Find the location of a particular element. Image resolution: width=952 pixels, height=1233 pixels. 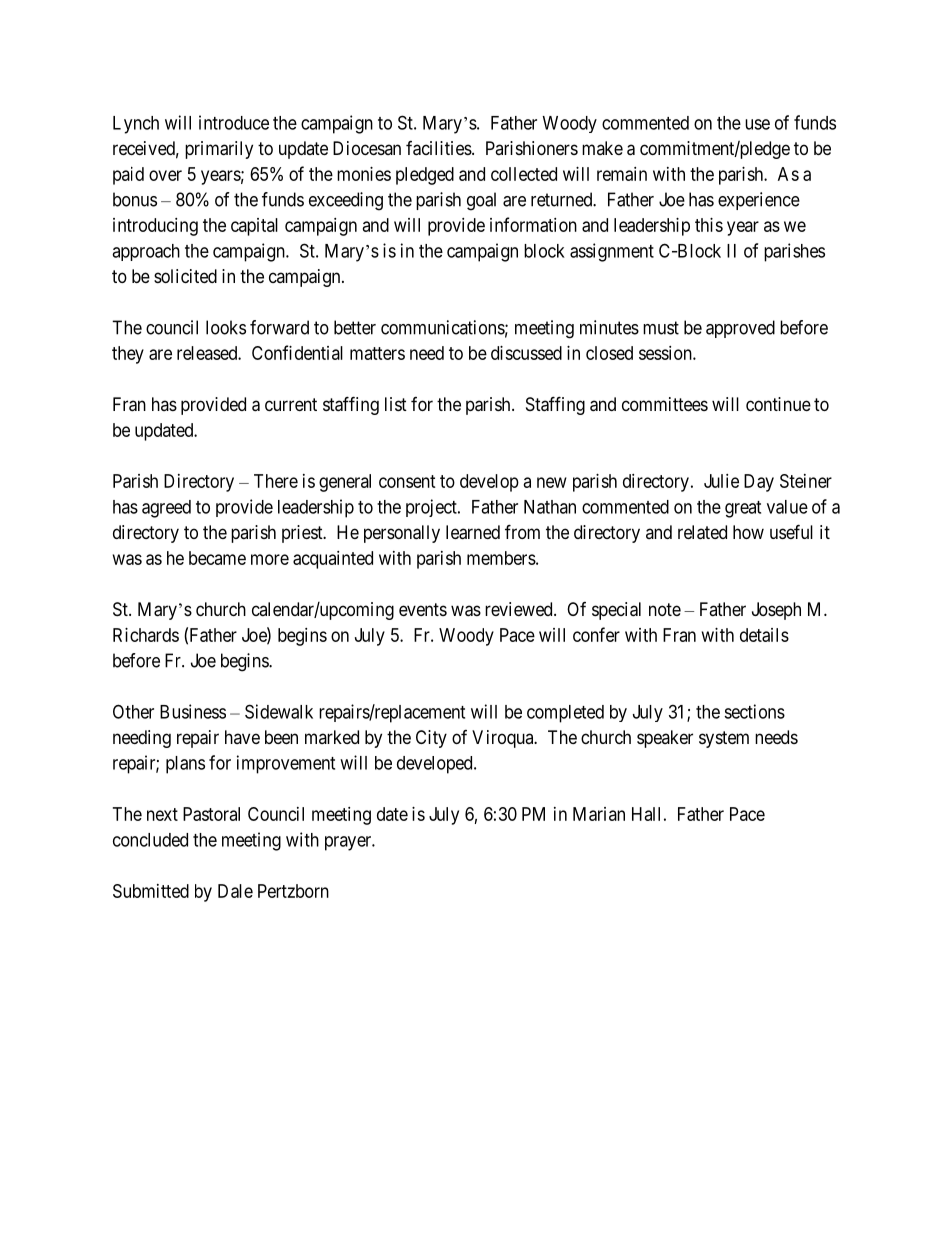

Marian is located at coordinates (599, 814).
